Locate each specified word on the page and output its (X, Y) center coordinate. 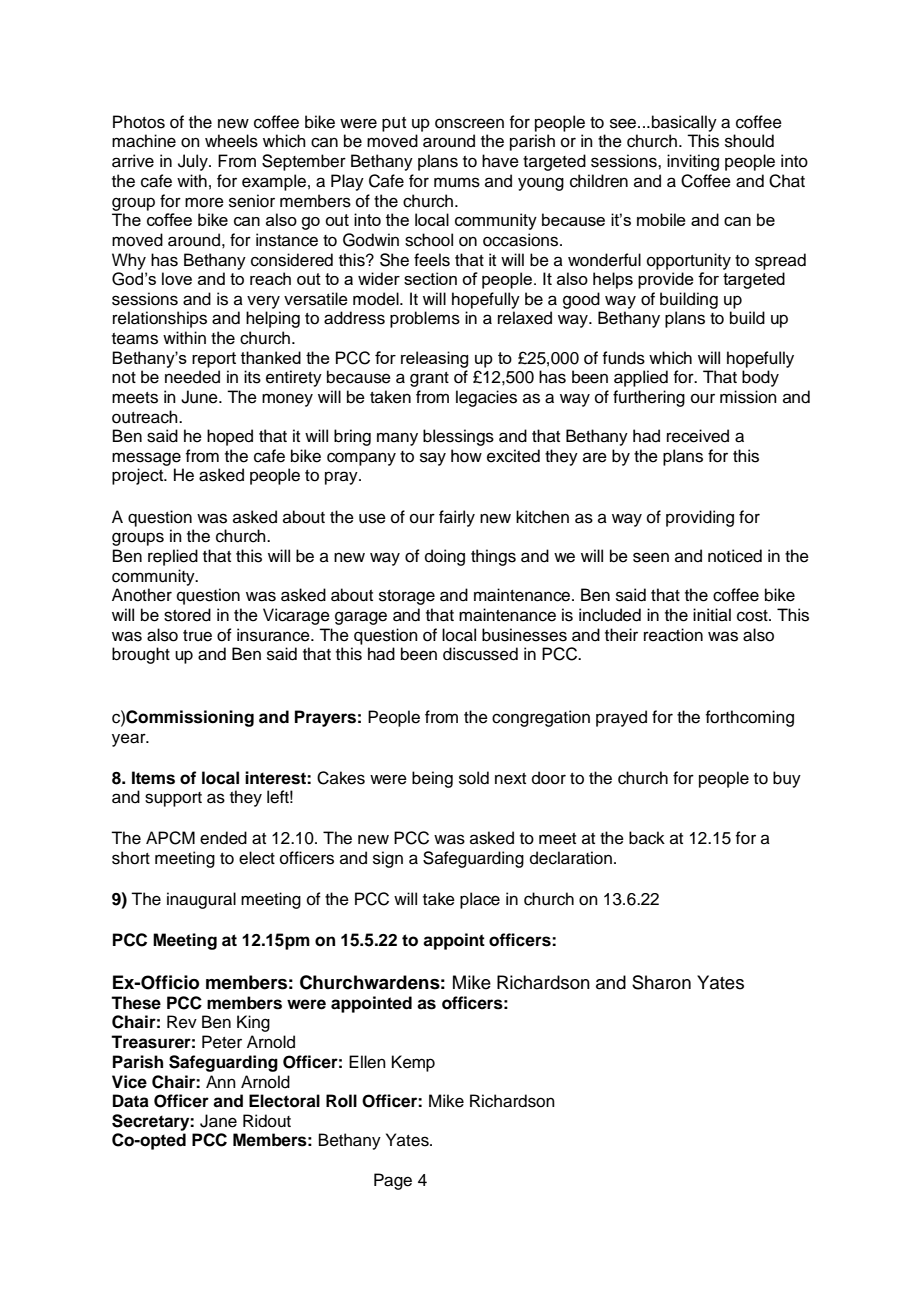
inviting (693, 162)
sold (474, 778)
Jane (218, 1121)
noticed (735, 556)
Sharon (661, 982)
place (480, 900)
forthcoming (749, 718)
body (760, 378)
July (194, 162)
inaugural (201, 900)
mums (457, 182)
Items (153, 778)
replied (173, 557)
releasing (434, 359)
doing (445, 557)
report (214, 360)
